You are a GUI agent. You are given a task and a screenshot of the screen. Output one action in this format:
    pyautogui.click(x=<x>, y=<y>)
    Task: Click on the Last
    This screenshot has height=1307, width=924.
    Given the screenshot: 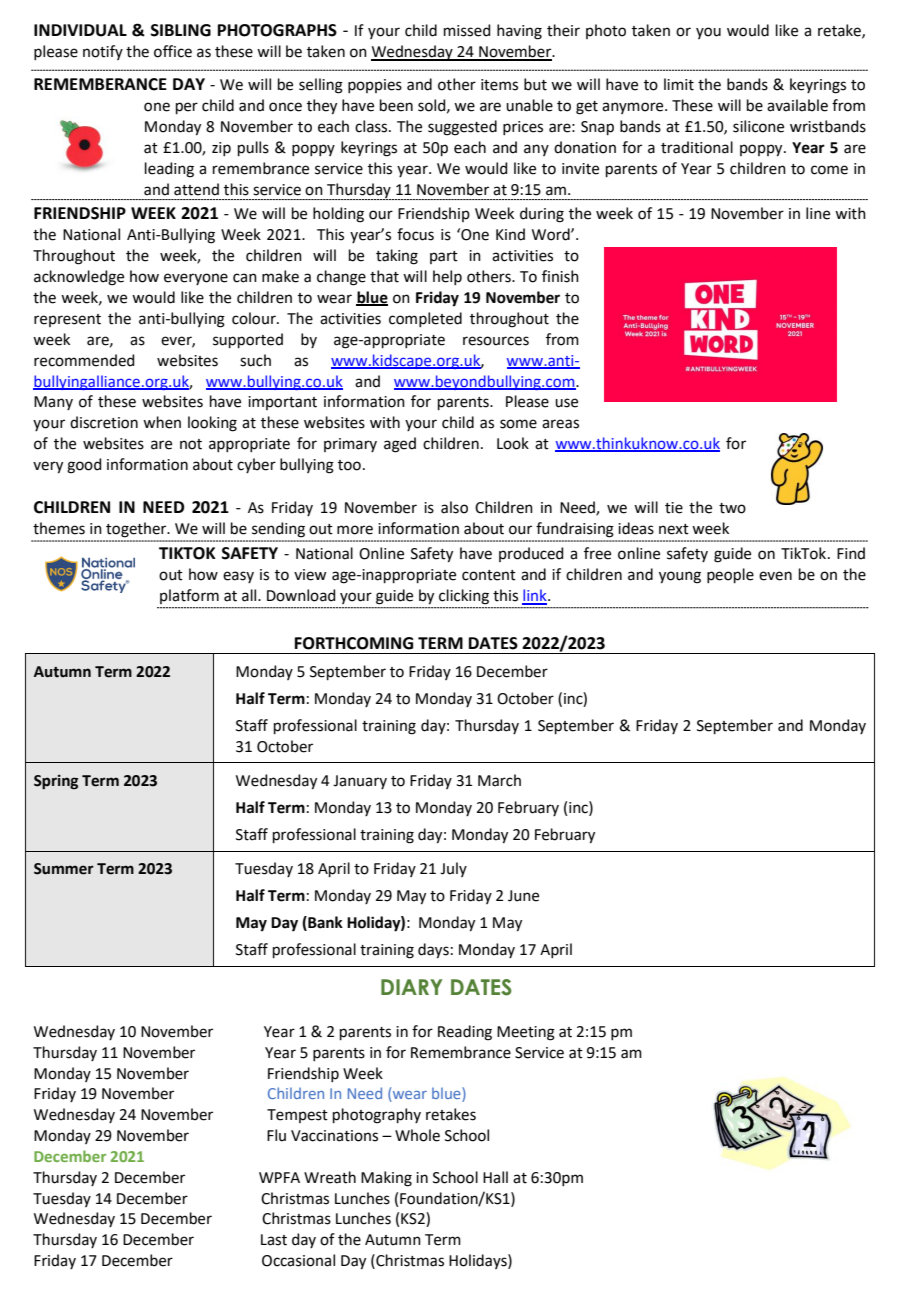 What is the action you would take?
    pyautogui.click(x=274, y=1240)
